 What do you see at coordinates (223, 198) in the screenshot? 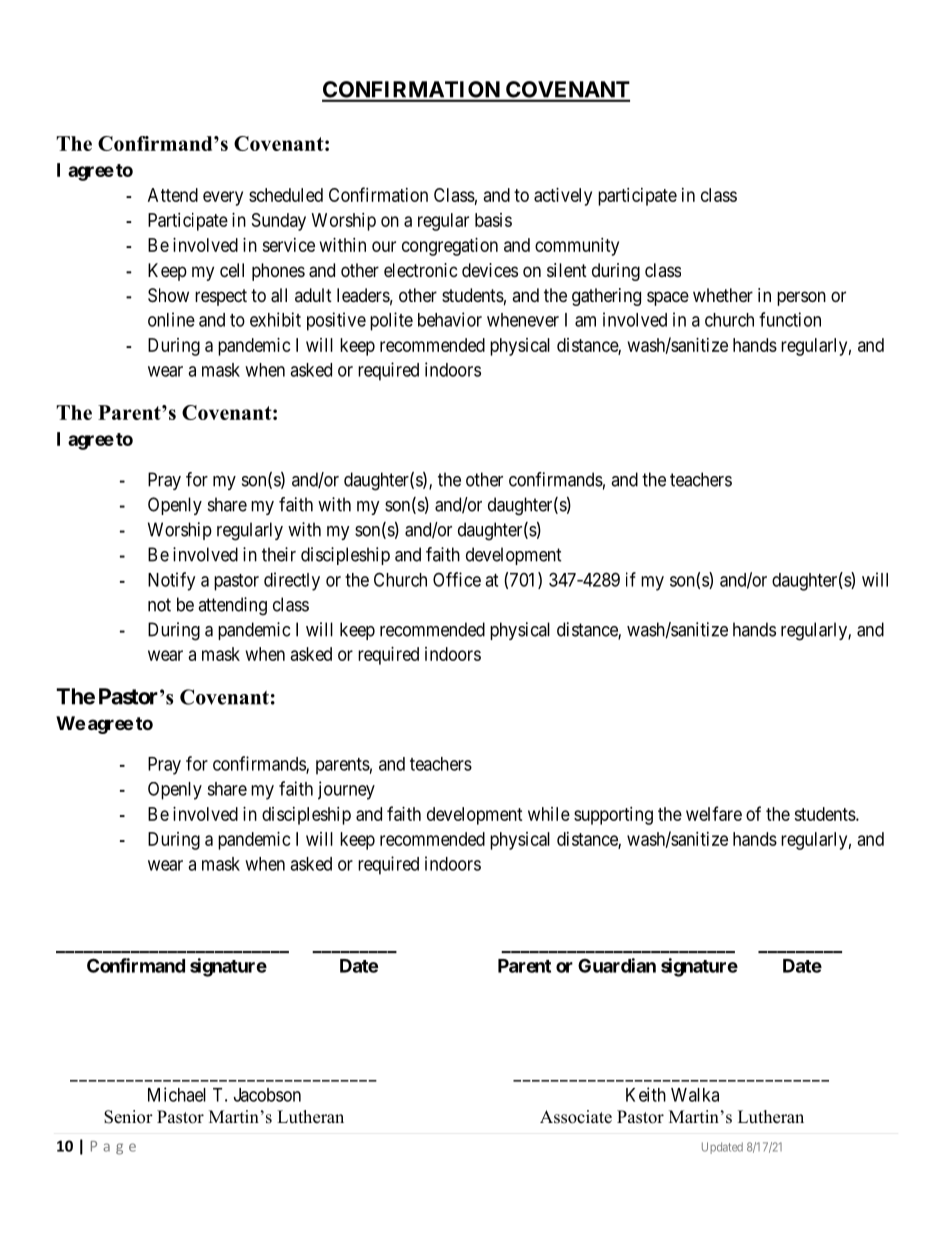
I see `every` at bounding box center [223, 198].
